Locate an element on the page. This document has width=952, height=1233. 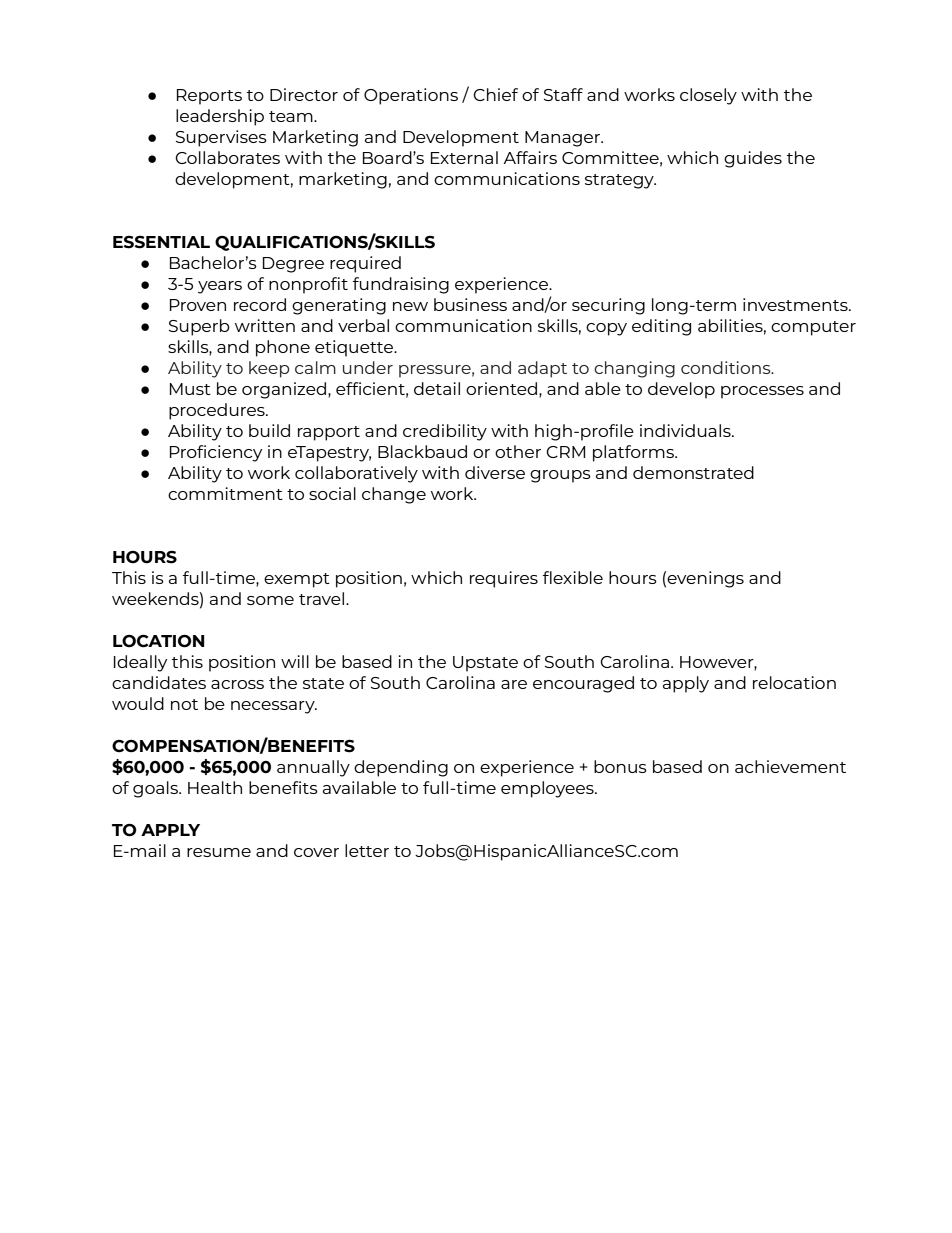
detail is located at coordinates (437, 388).
